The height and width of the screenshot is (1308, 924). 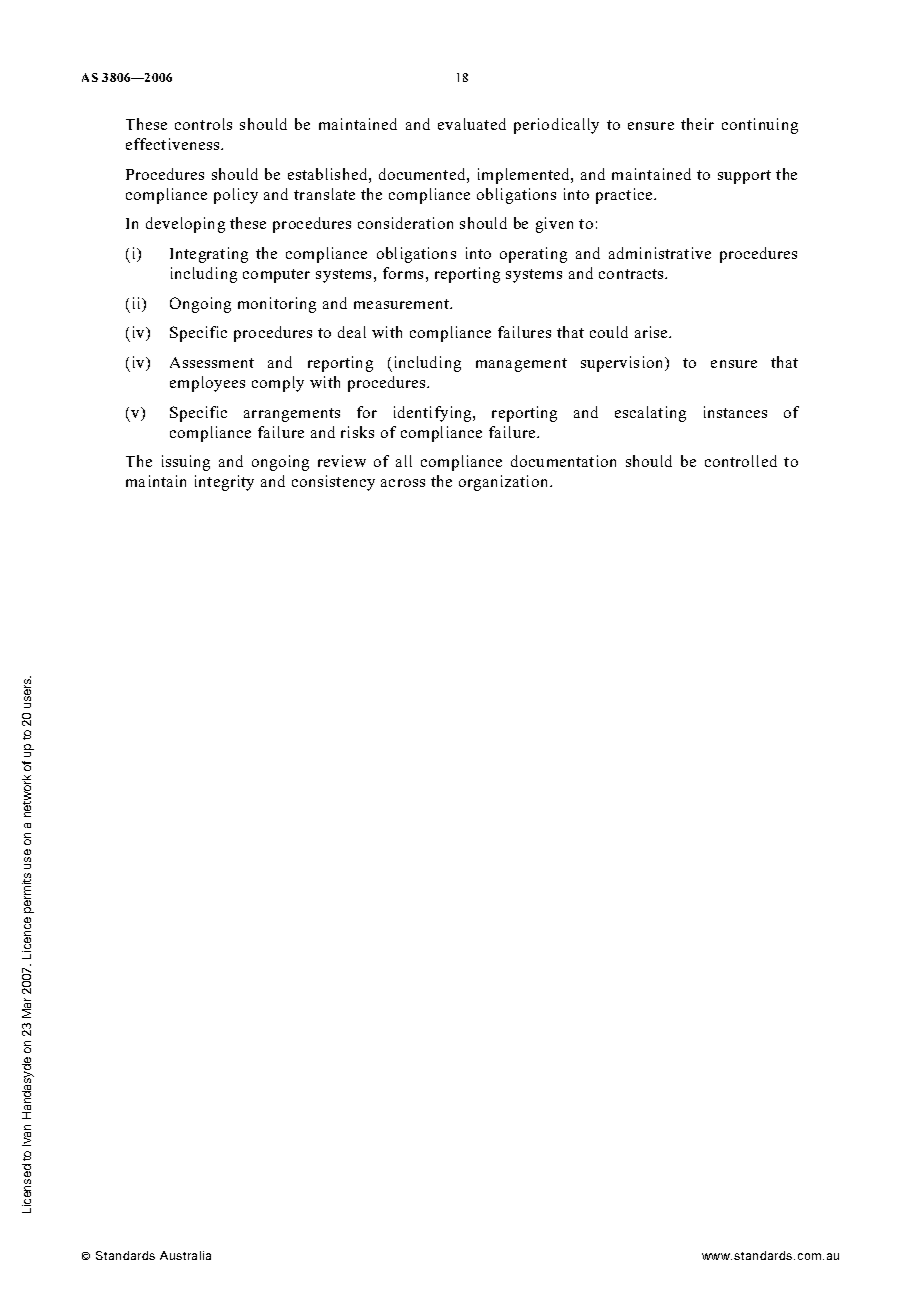 What do you see at coordinates (472, 124) in the screenshot?
I see `evaluated` at bounding box center [472, 124].
